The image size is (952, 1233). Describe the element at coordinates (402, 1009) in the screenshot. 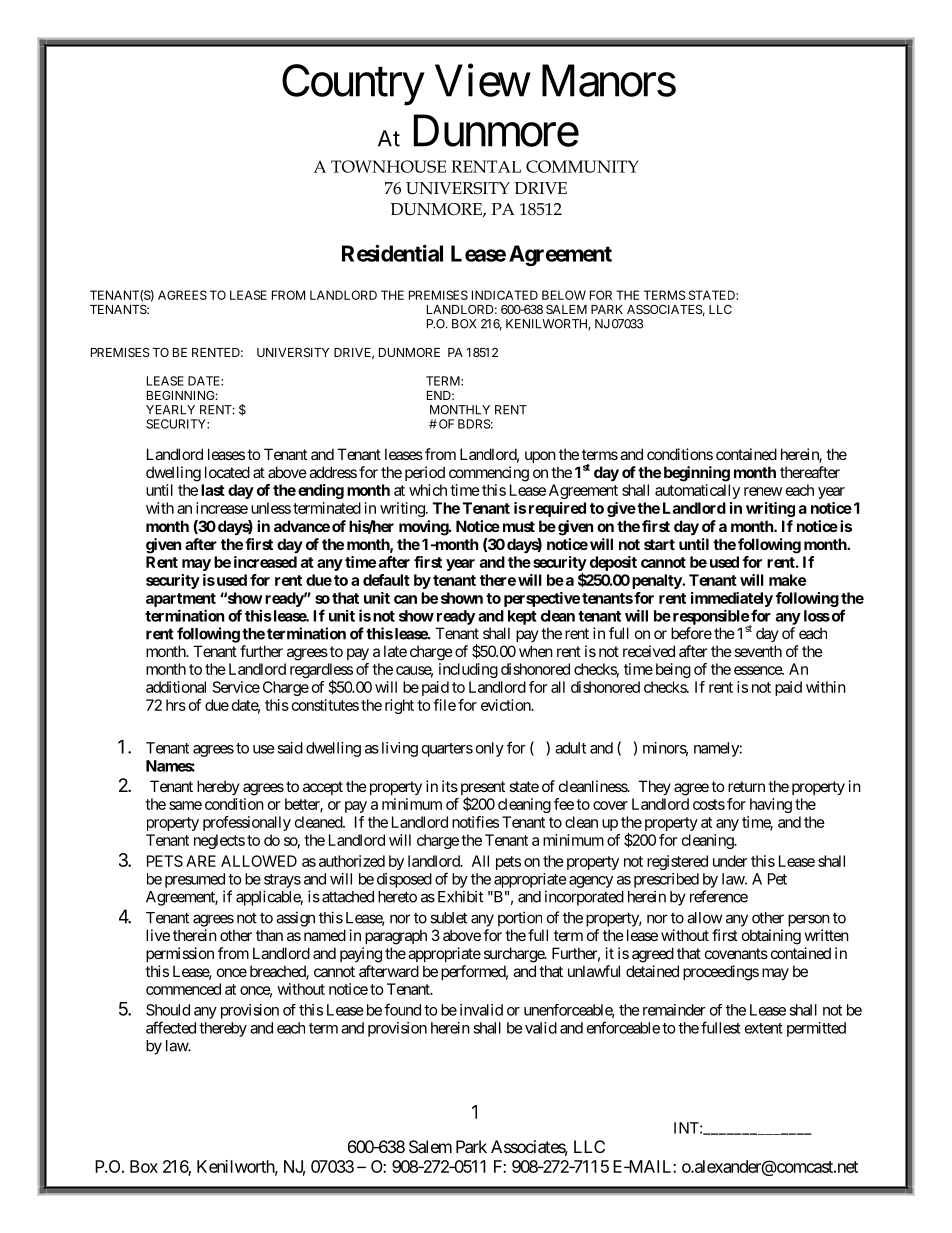

I see `found` at that location.
